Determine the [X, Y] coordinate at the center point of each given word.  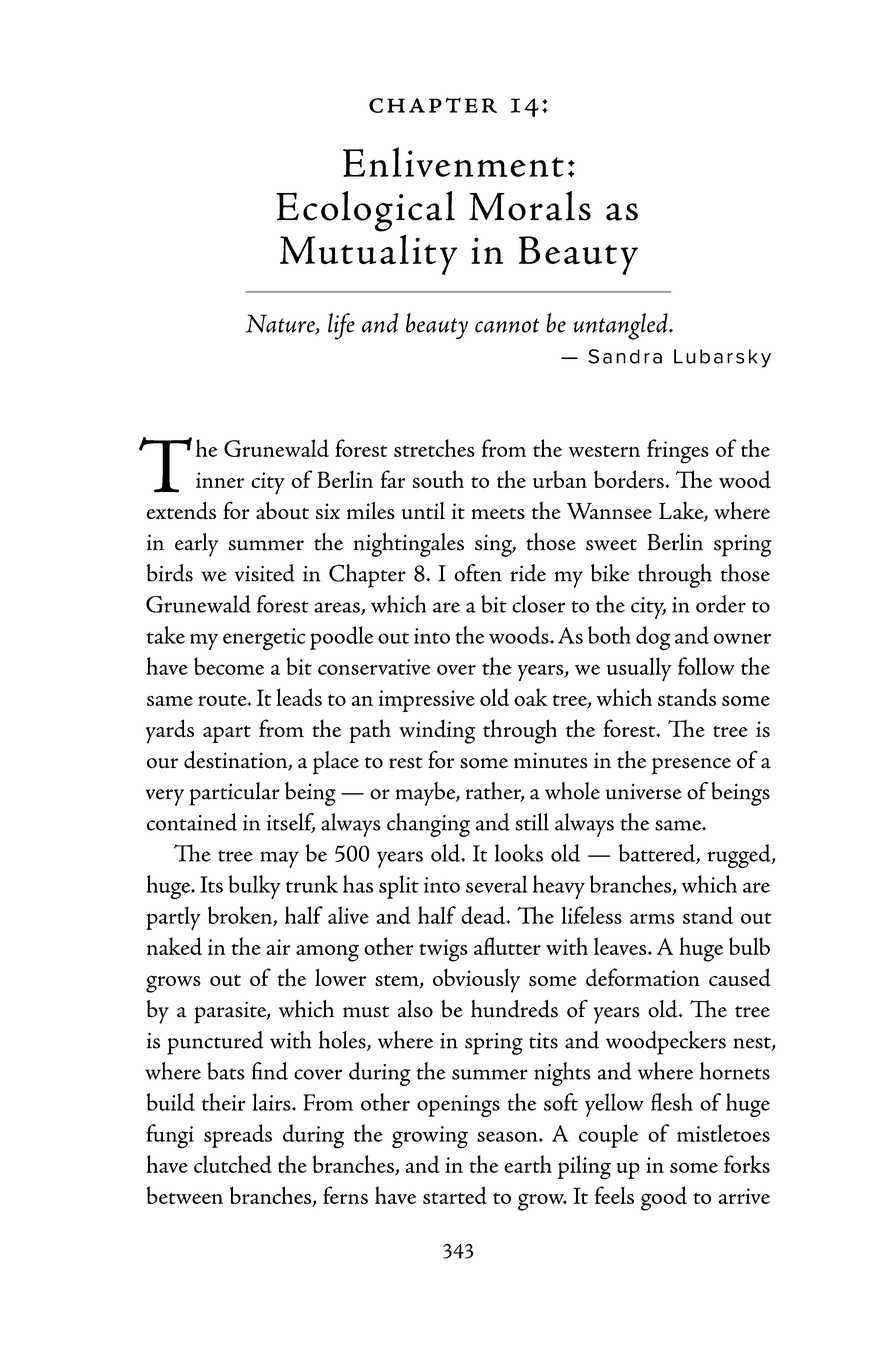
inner [220, 480]
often [478, 573]
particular [234, 794]
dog [653, 638]
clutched [233, 1164]
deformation [643, 977]
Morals [530, 206]
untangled [621, 326]
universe [644, 791]
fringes [678, 451]
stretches [434, 448]
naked [174, 946]
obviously [476, 980]
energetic [264, 639]
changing [428, 825]
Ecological [365, 211]
